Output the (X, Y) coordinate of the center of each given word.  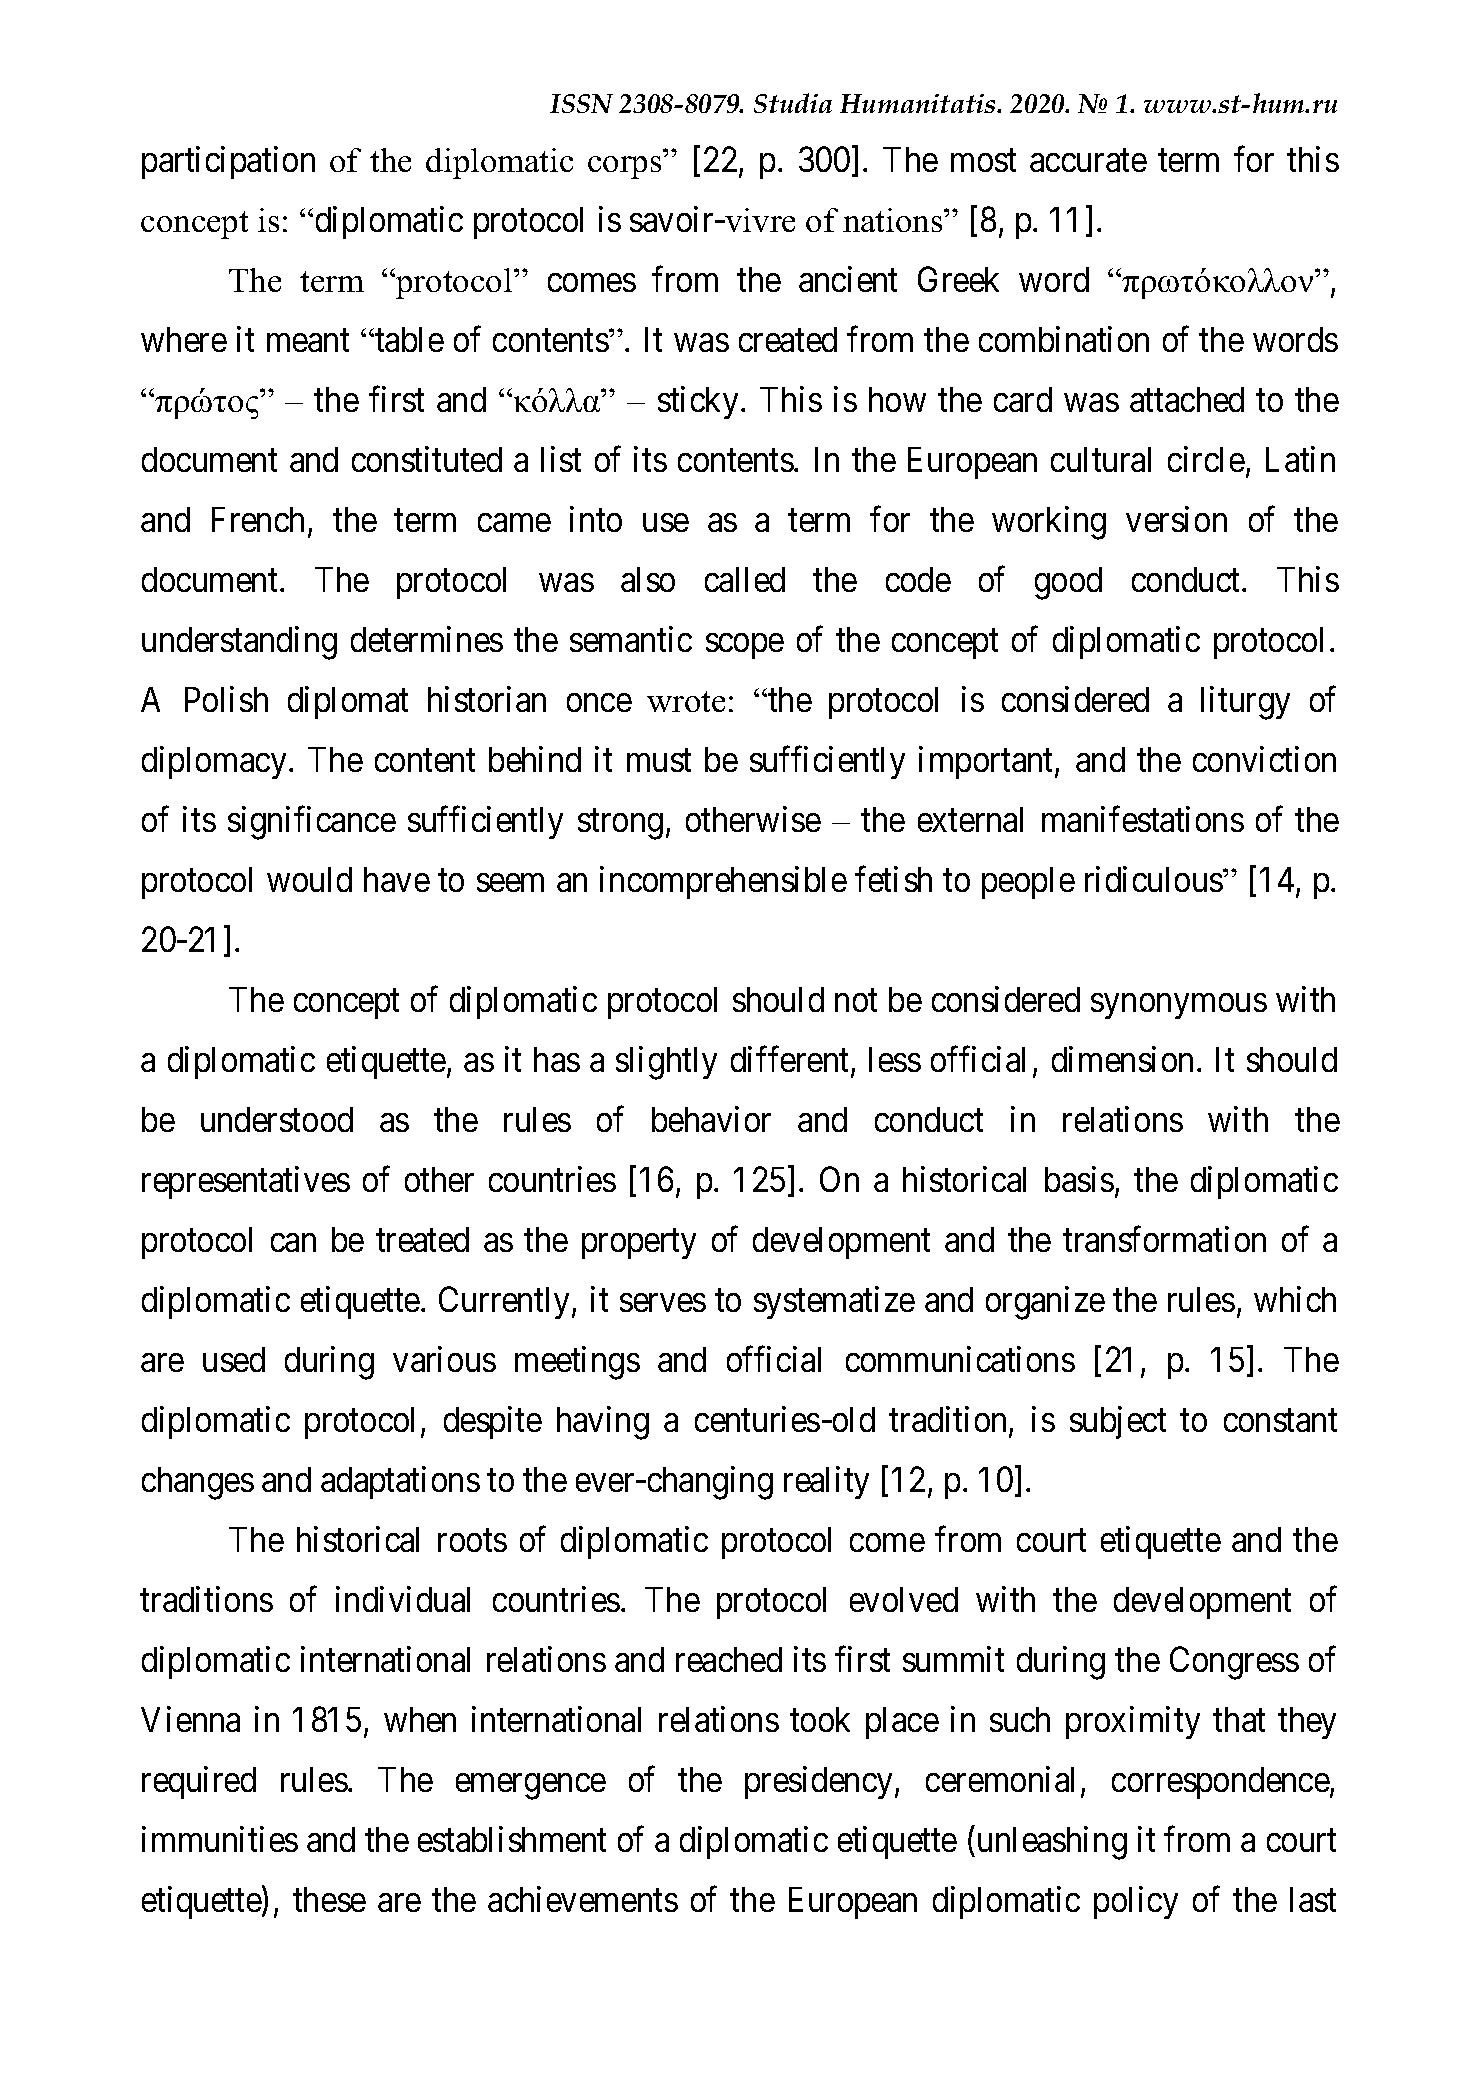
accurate (1088, 161)
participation (228, 162)
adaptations (400, 1483)
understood (277, 1119)
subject (1118, 1422)
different (791, 1060)
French (258, 519)
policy (1136, 1902)
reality (826, 1483)
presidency (820, 1783)
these (329, 1899)
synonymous (1179, 1006)
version (1176, 519)
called (745, 579)
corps (624, 167)
